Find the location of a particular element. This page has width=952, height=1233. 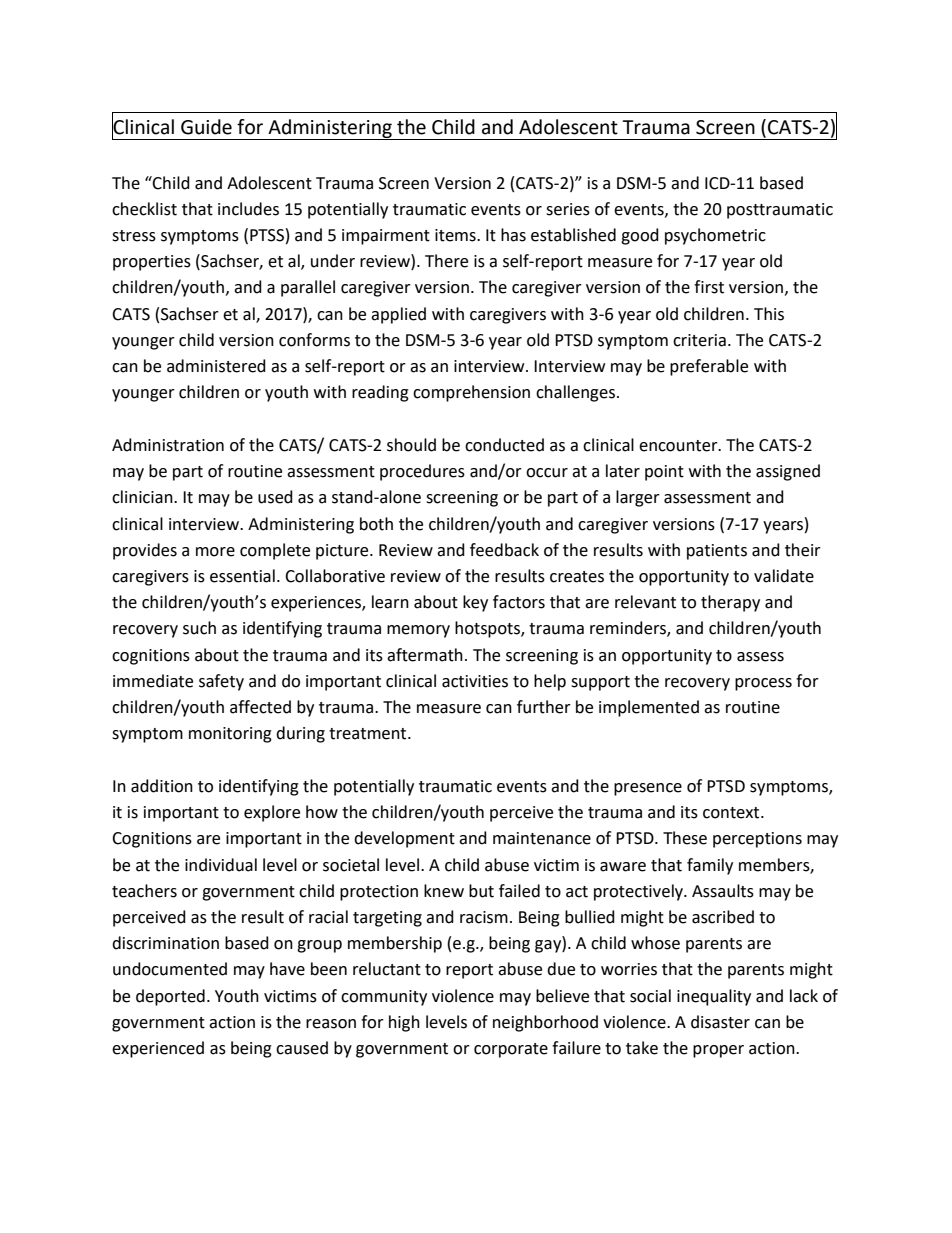

Guide is located at coordinates (206, 127).
